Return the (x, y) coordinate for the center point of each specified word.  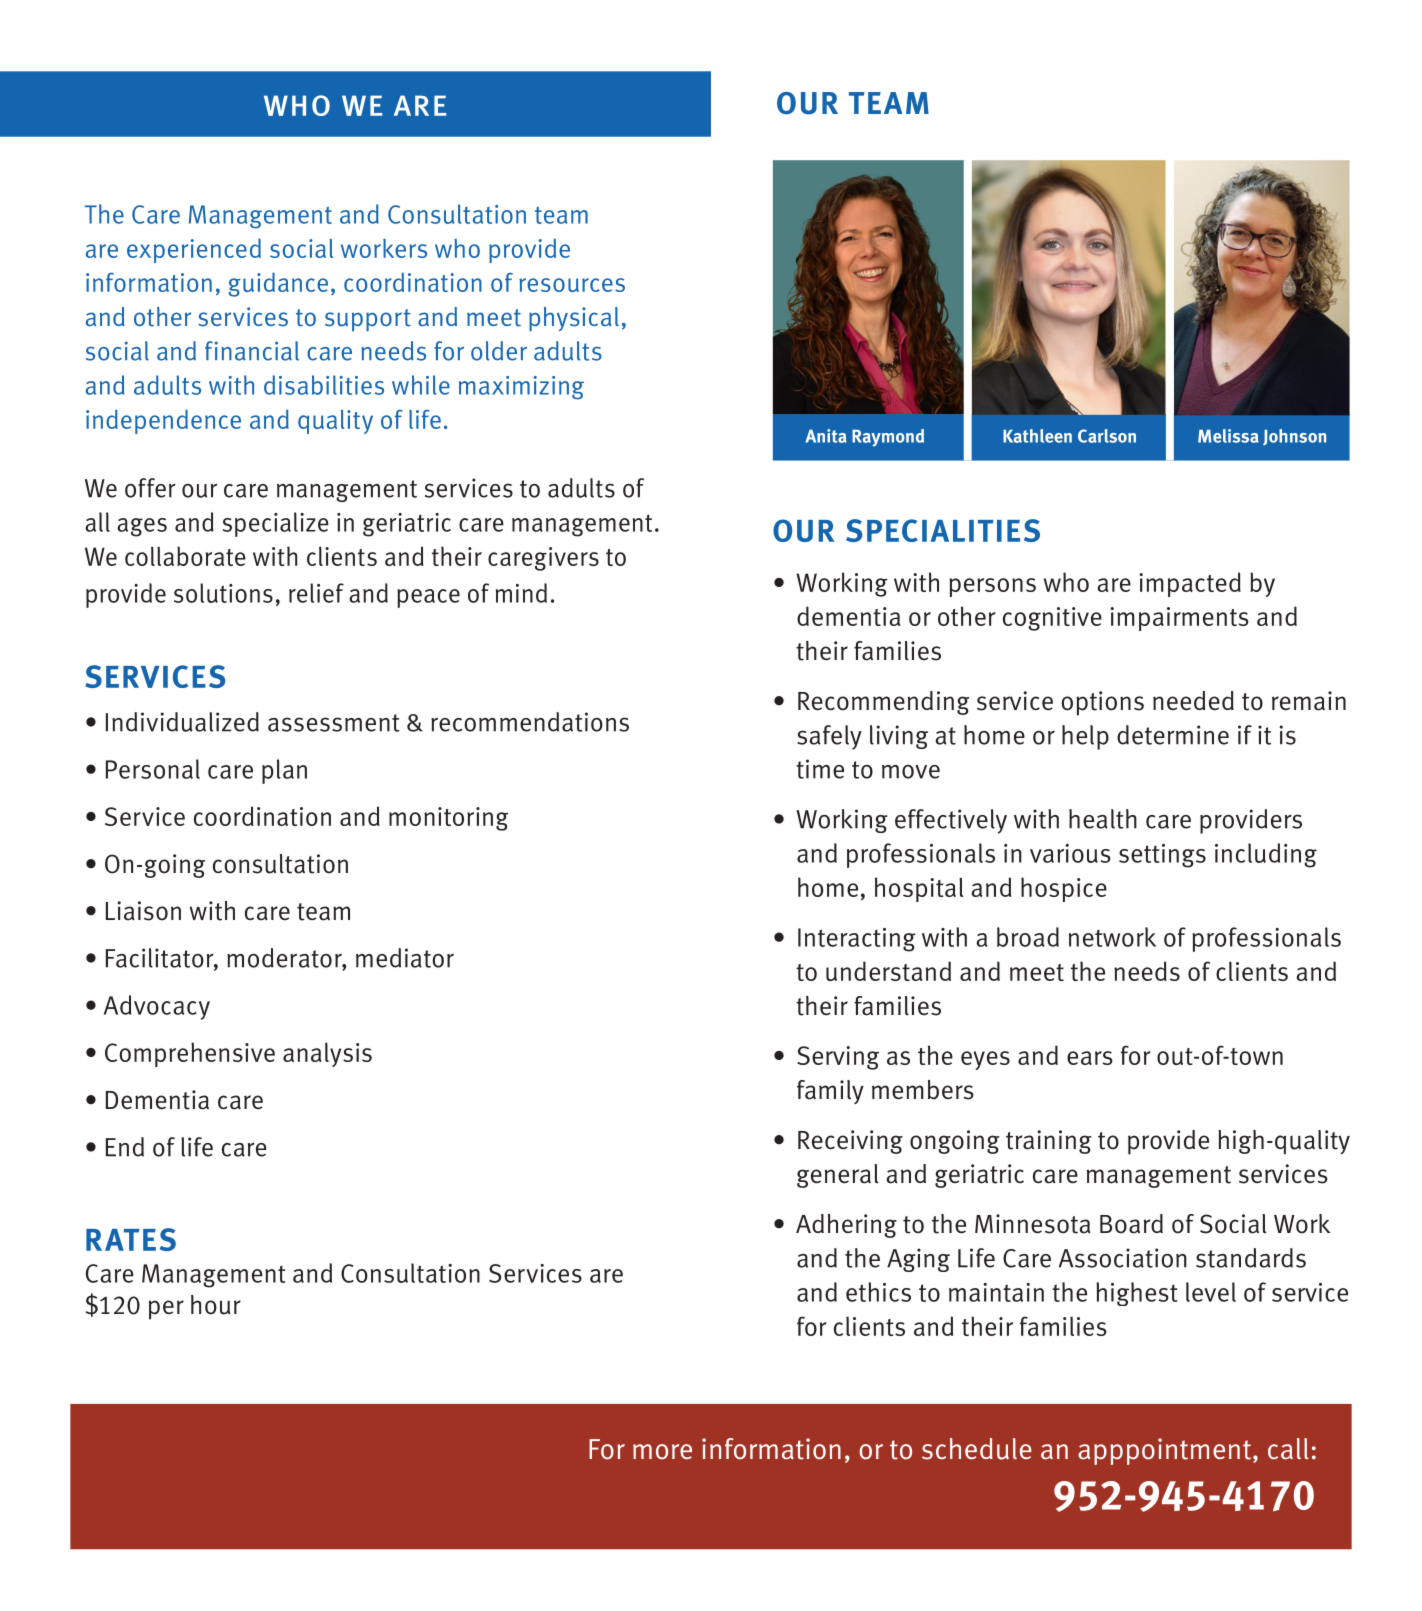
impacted (1190, 584)
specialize (275, 524)
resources (572, 285)
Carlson (1107, 436)
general (838, 1176)
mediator (405, 958)
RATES (131, 1239)
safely (829, 737)
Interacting (857, 940)
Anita (826, 436)
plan (284, 771)
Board (1131, 1224)
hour (216, 1305)
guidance (278, 285)
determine (1173, 735)
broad (1028, 937)
